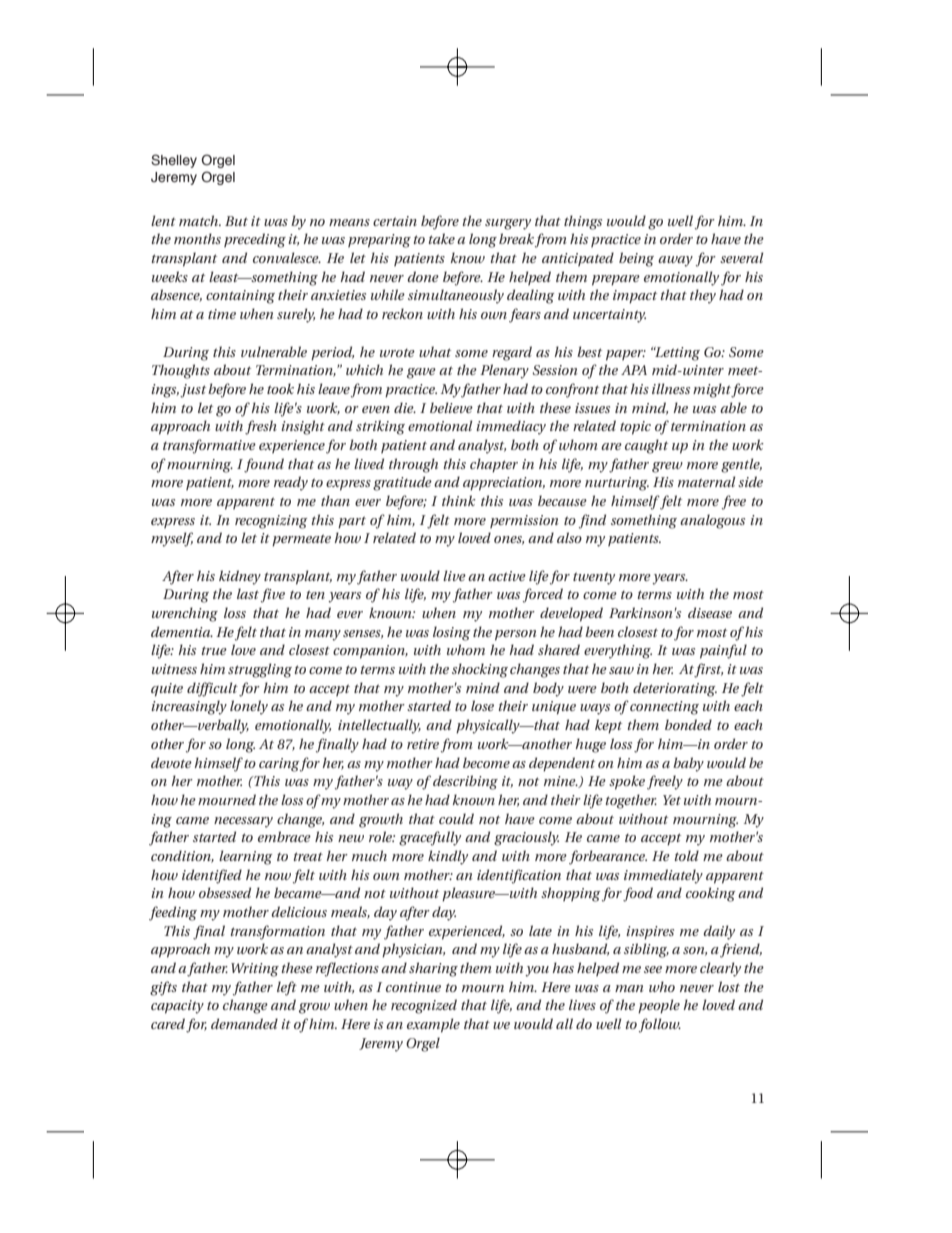 Image resolution: width=952 pixels, height=1233 pixels. What do you see at coordinates (248, 593) in the document?
I see `last` at bounding box center [248, 593].
